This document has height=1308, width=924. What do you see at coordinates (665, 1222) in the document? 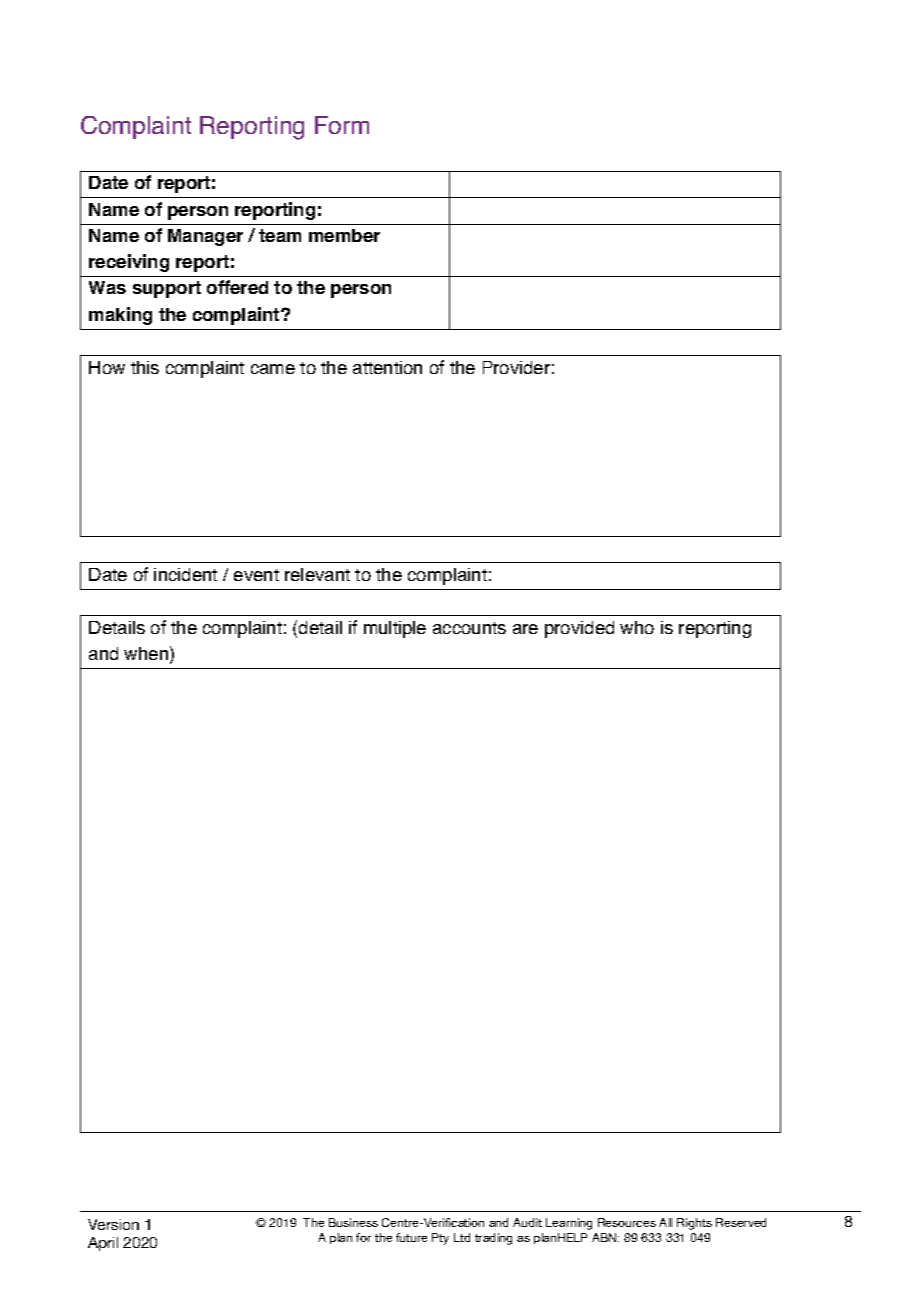
I see `All` at bounding box center [665, 1222].
